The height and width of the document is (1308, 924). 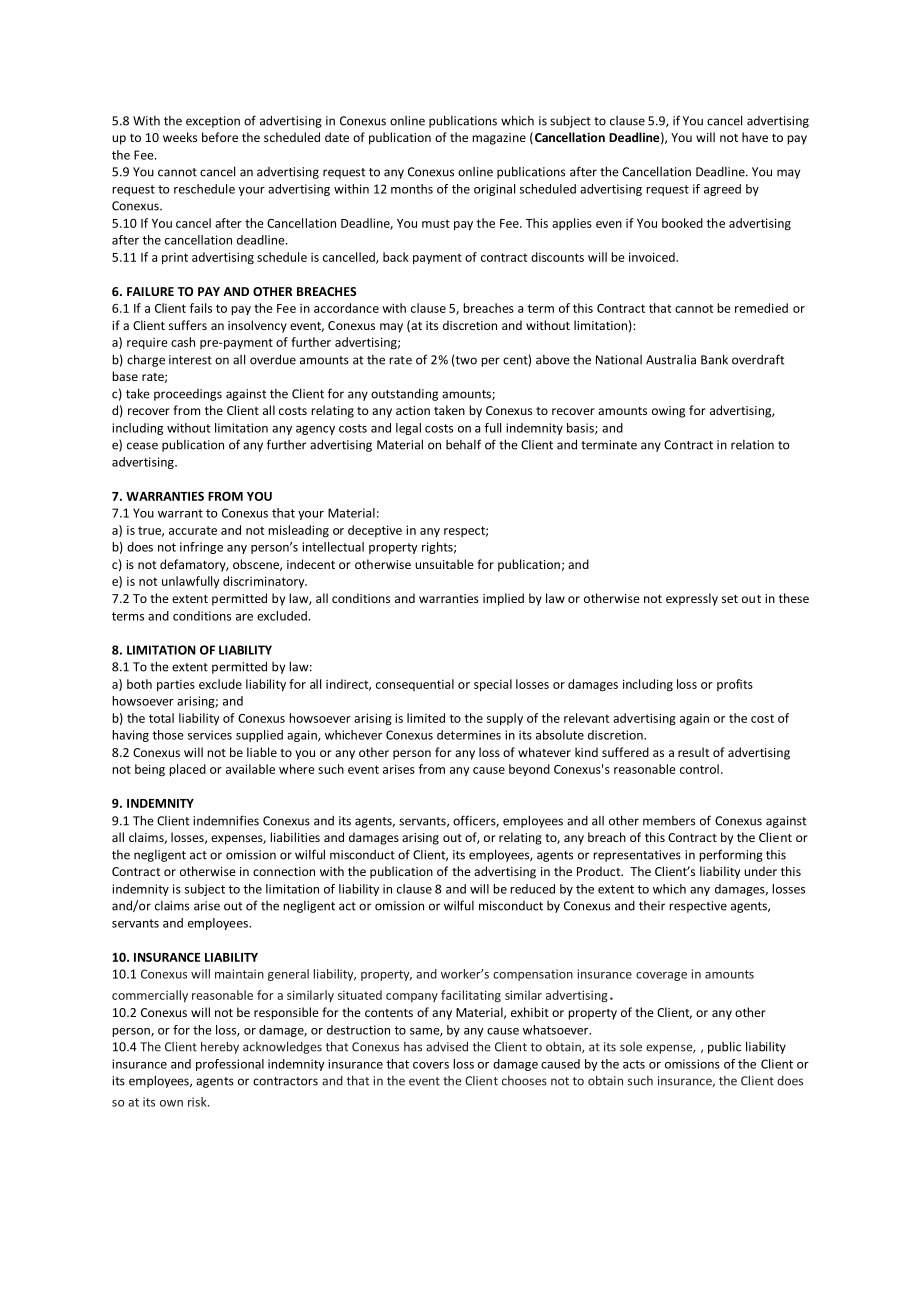 I want to click on are, so click(x=244, y=617).
